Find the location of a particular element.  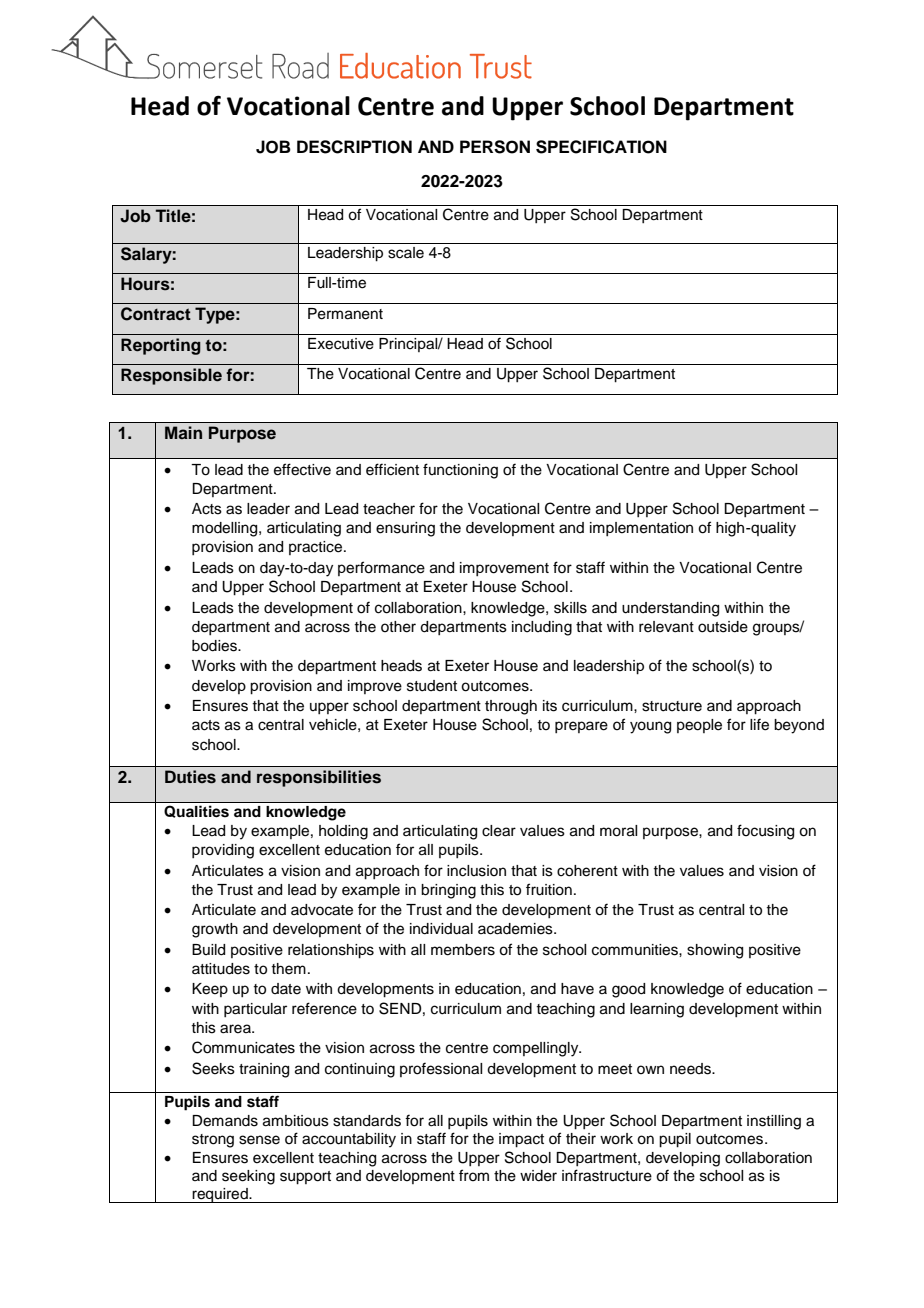

DESCRIPTION is located at coordinates (354, 147).
